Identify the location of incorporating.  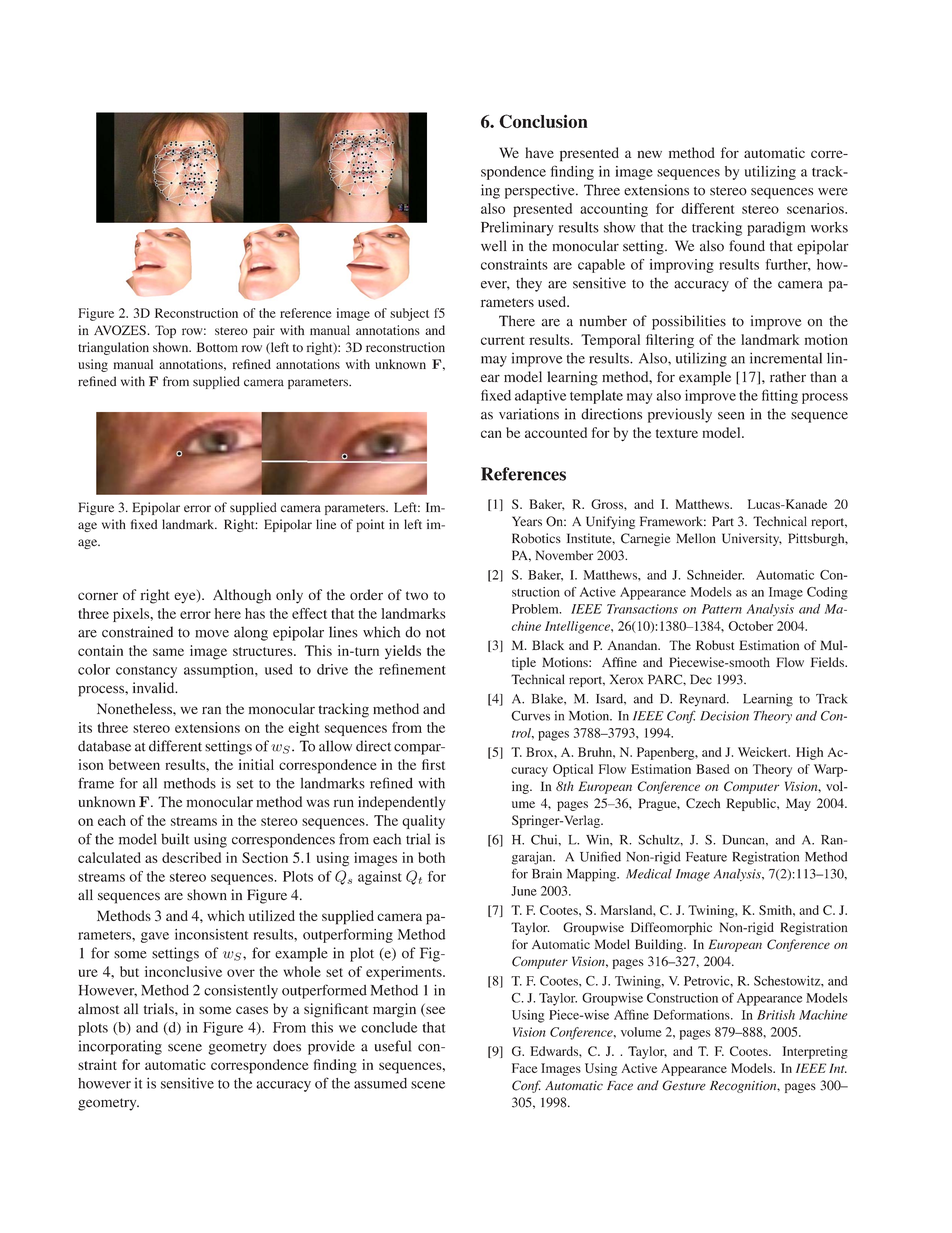
(120, 1047).
